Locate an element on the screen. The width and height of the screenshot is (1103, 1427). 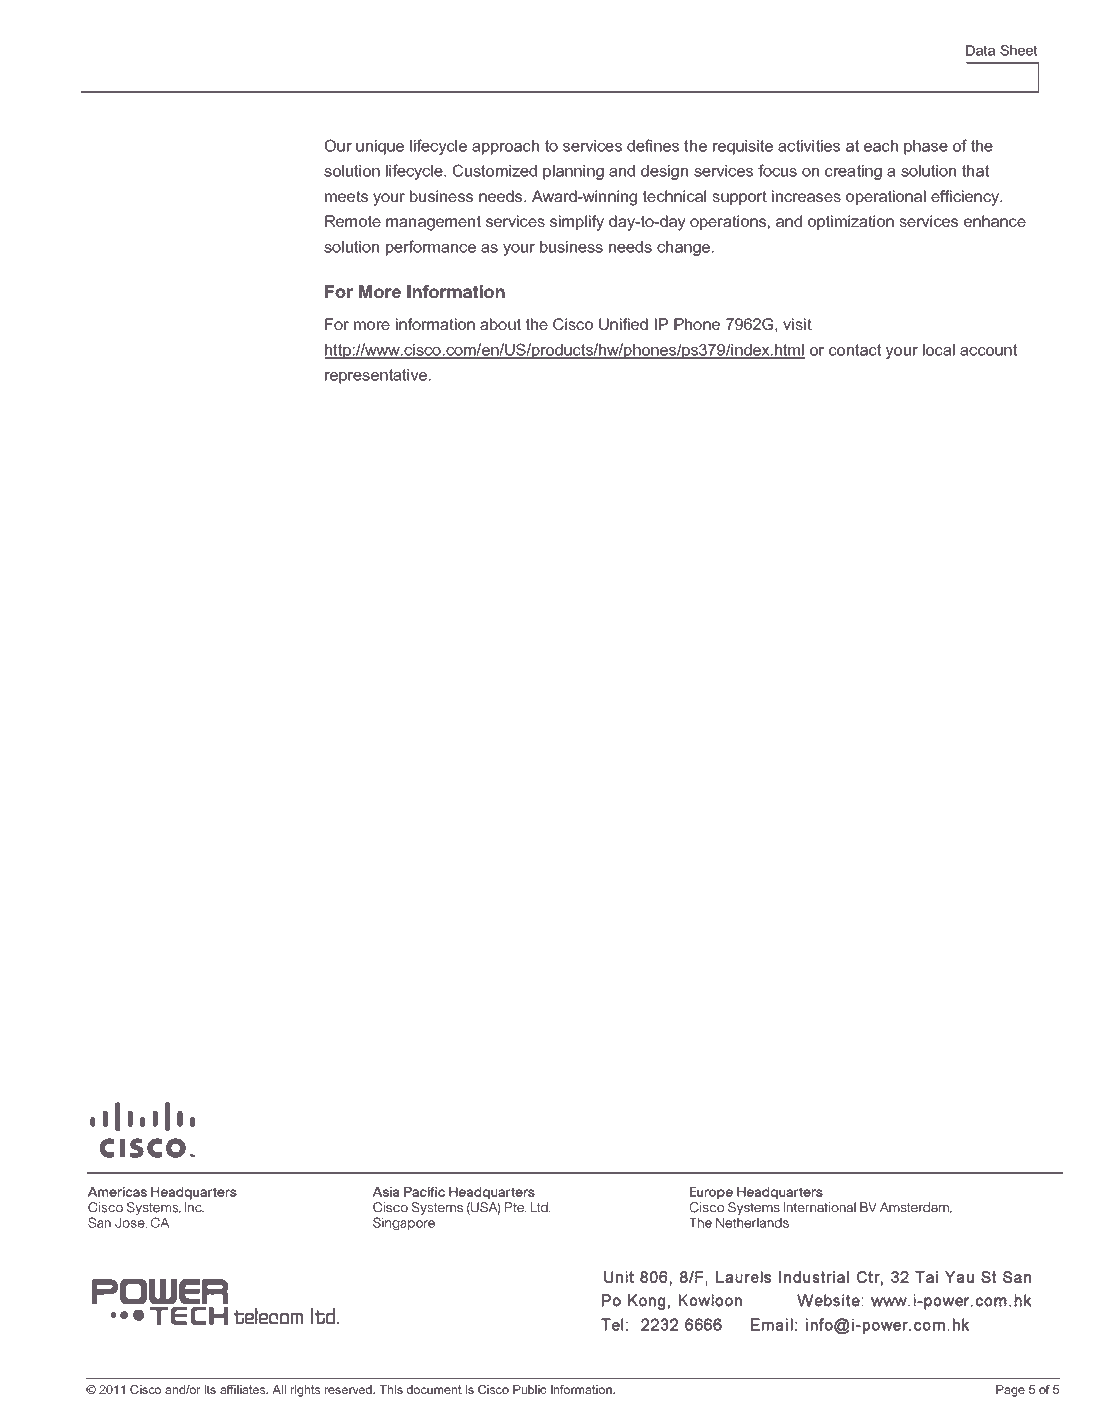
unique is located at coordinates (380, 147).
